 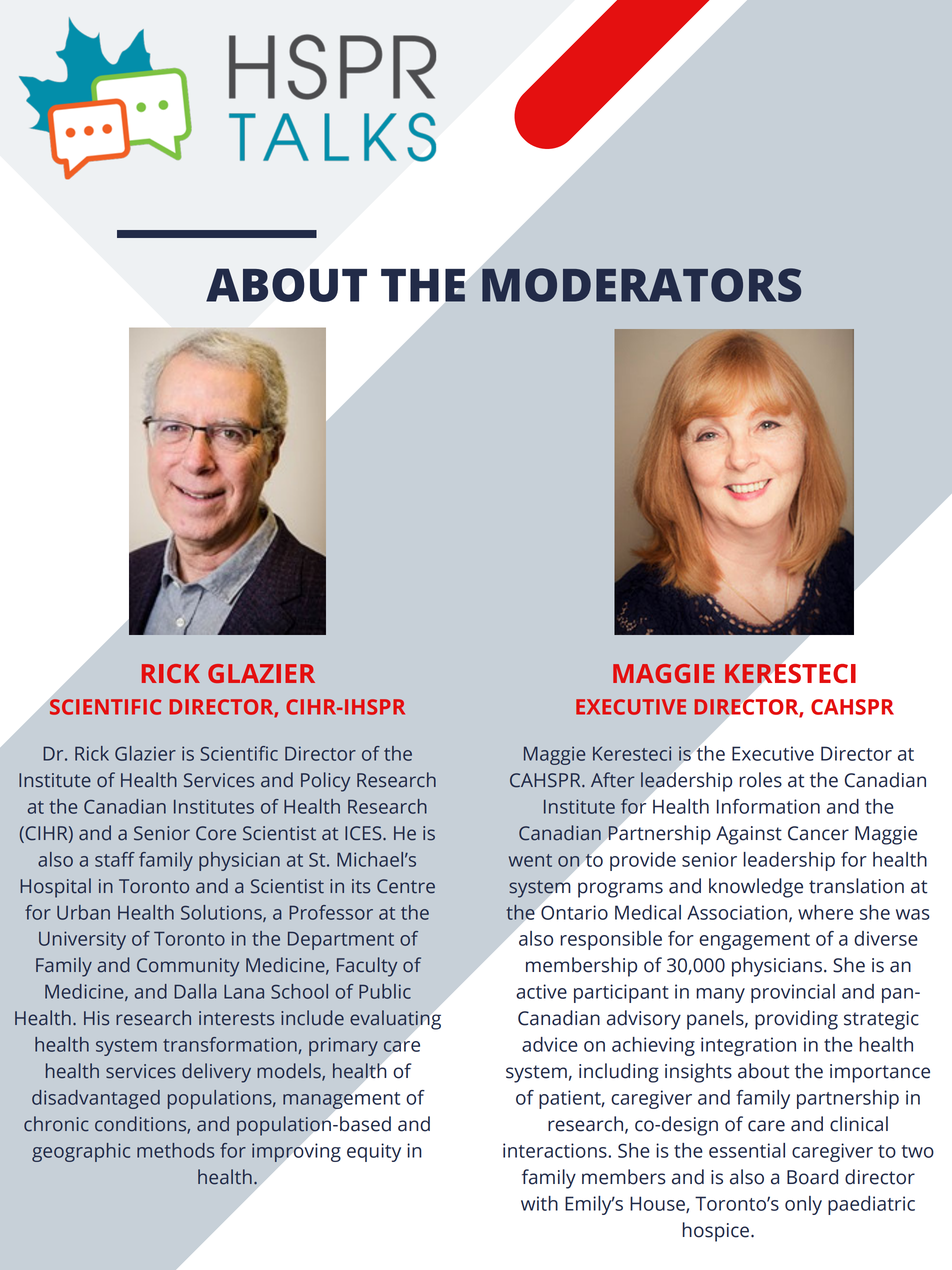 What do you see at coordinates (803, 1205) in the page?
I see `only` at bounding box center [803, 1205].
